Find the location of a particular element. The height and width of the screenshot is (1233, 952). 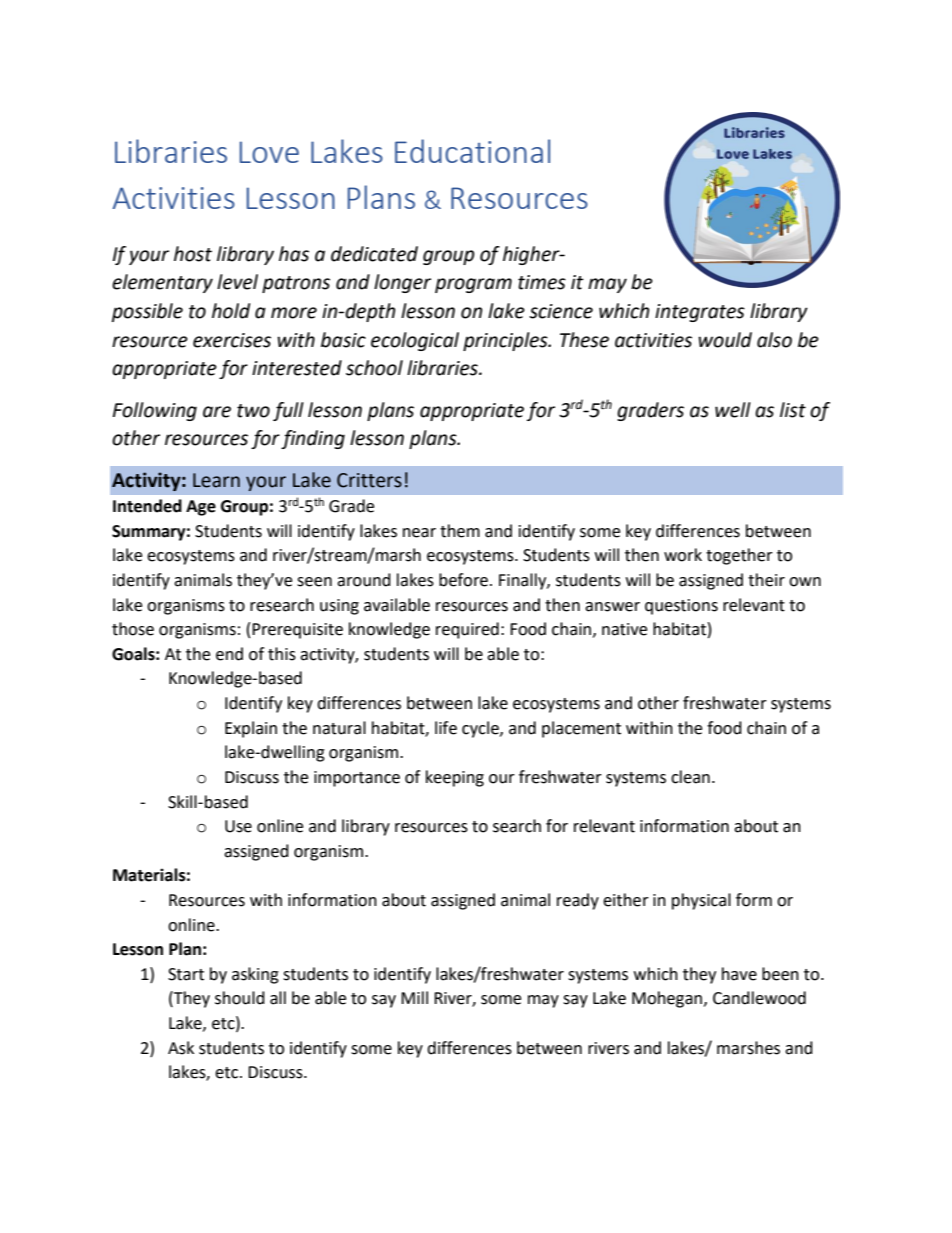

Start is located at coordinates (186, 974).
